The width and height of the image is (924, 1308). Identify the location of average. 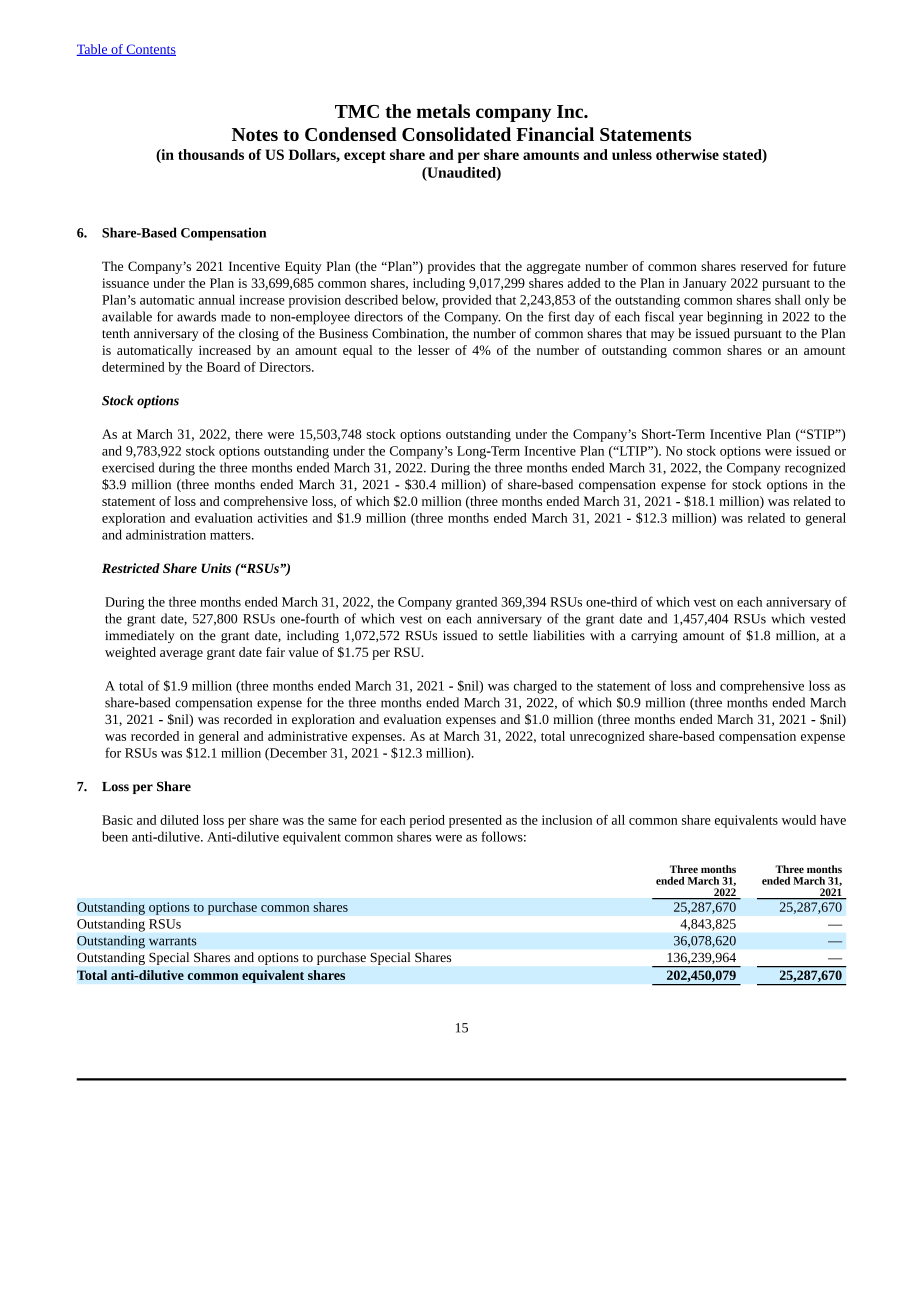
(181, 655).
